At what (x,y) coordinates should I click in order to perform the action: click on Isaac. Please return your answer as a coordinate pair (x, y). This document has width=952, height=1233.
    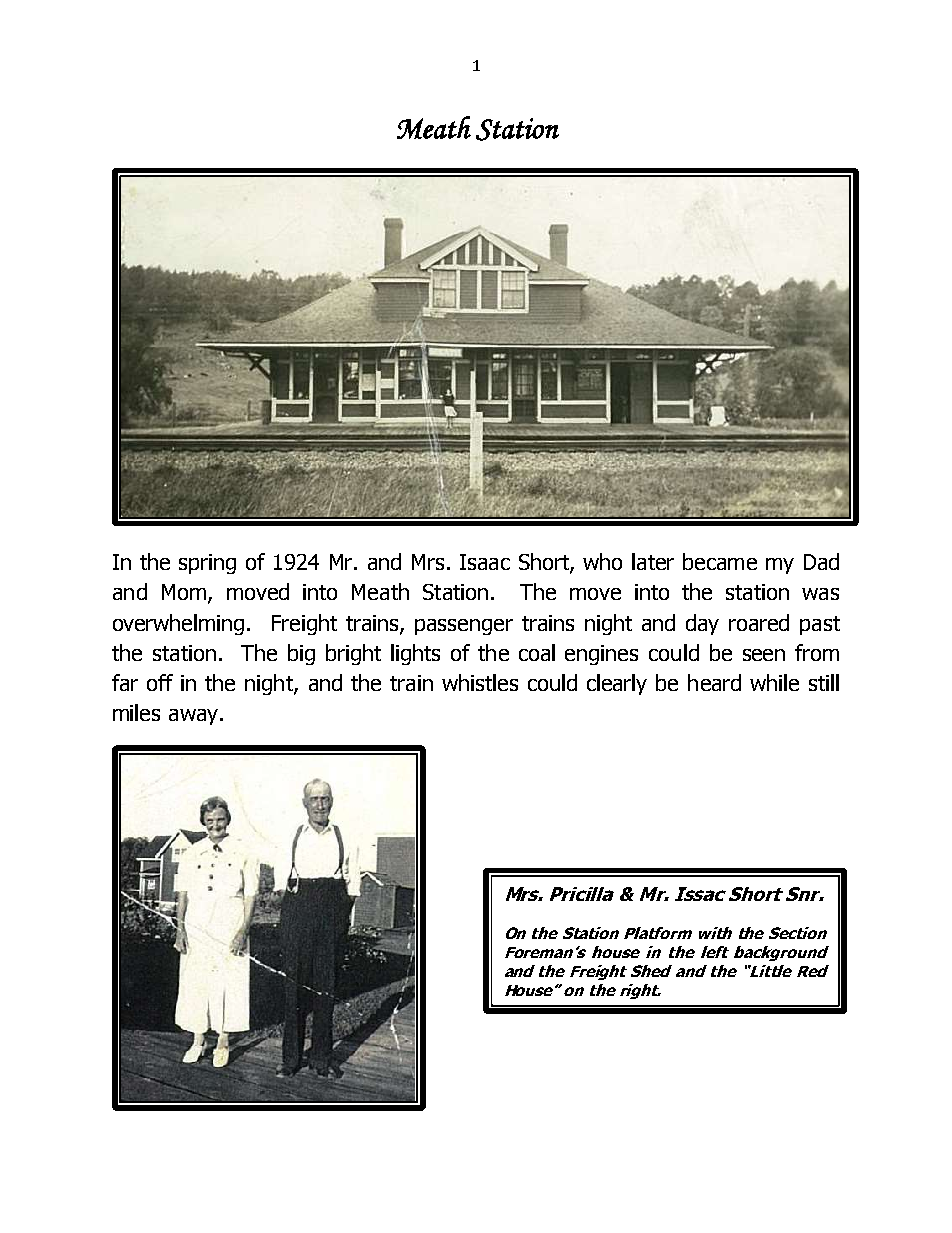
    Looking at the image, I should click on (485, 562).
